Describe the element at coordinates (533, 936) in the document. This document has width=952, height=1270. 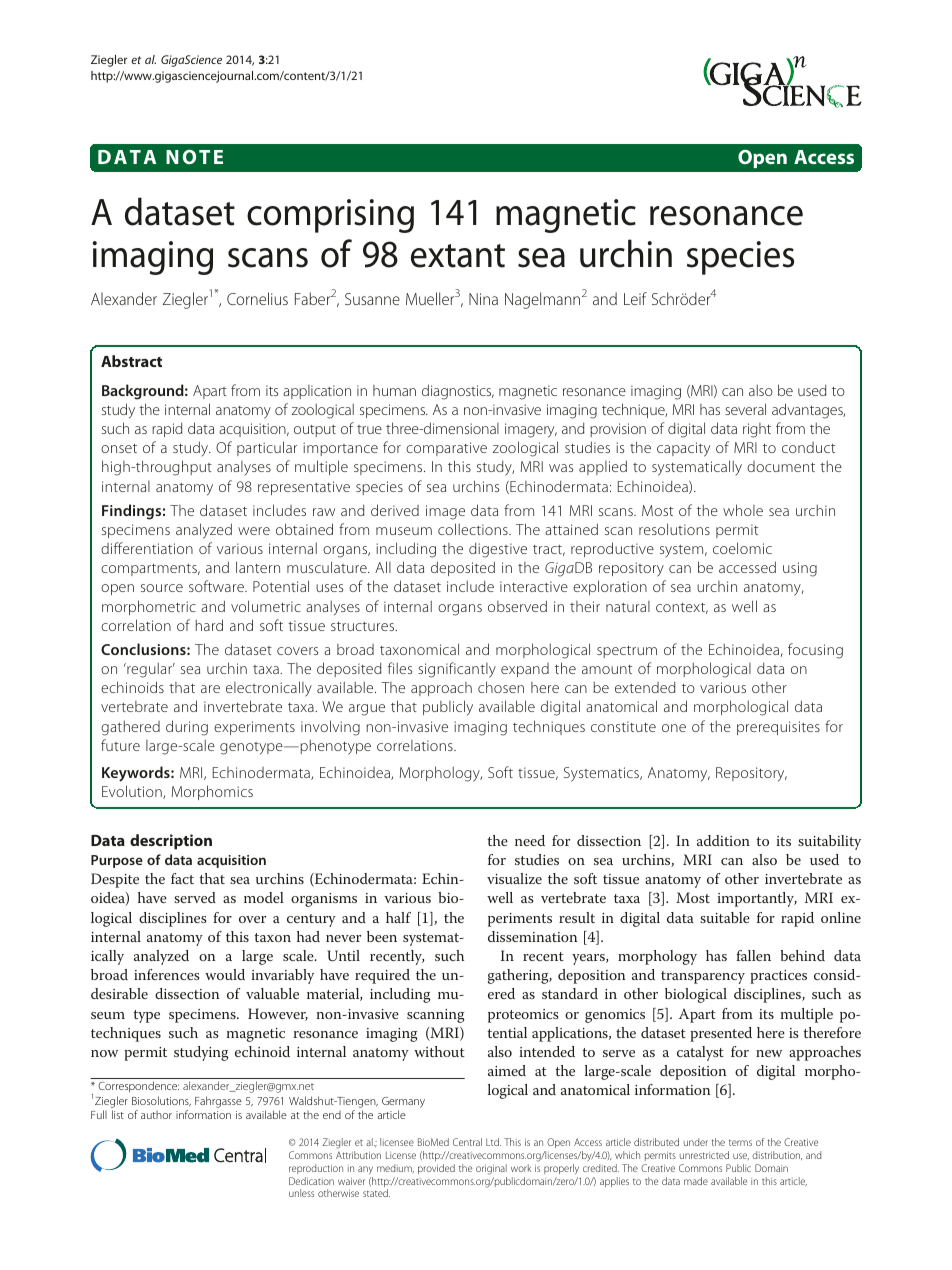
I see `dissemination` at that location.
